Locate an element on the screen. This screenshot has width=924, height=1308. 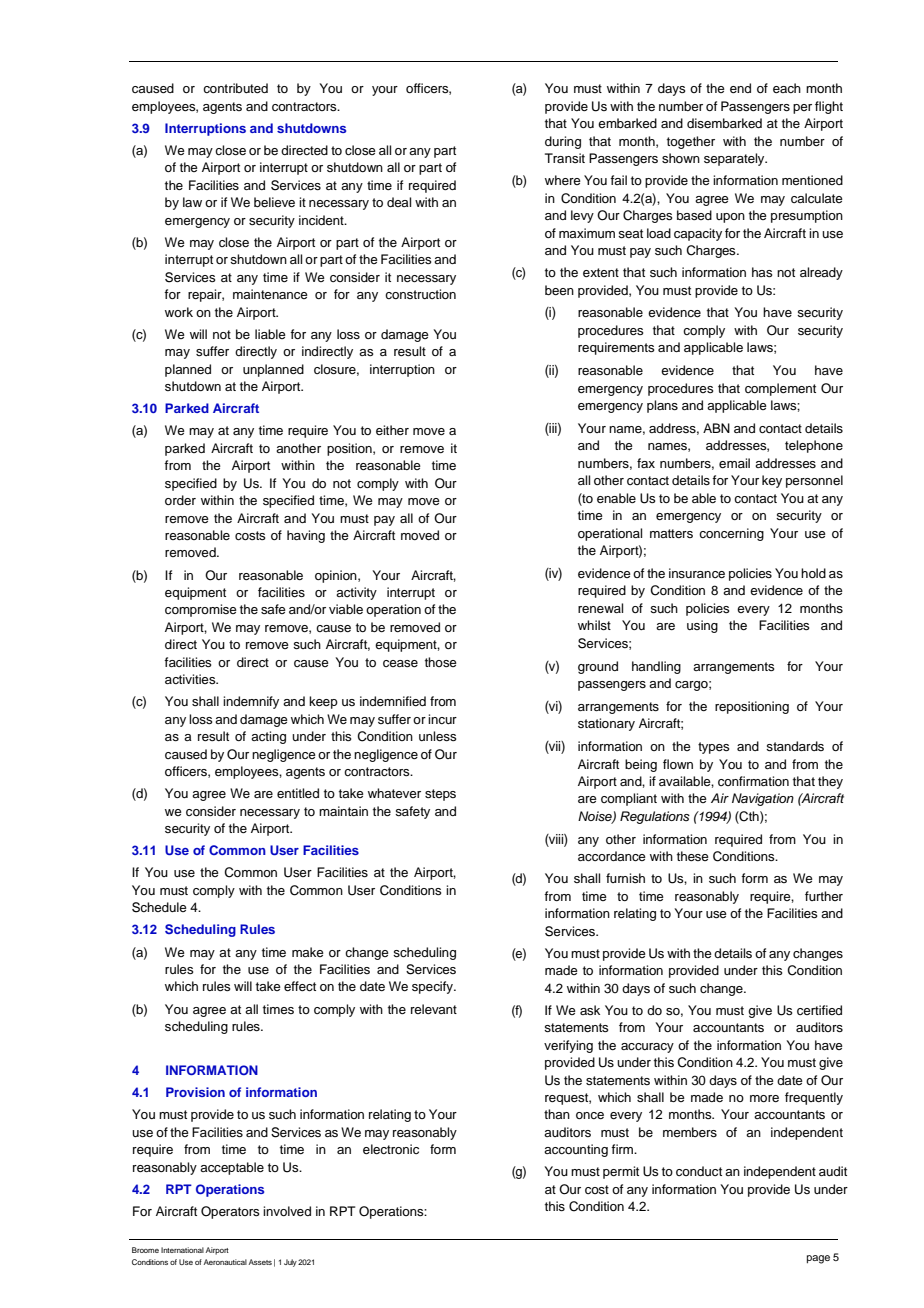
Operators is located at coordinates (230, 1212).
